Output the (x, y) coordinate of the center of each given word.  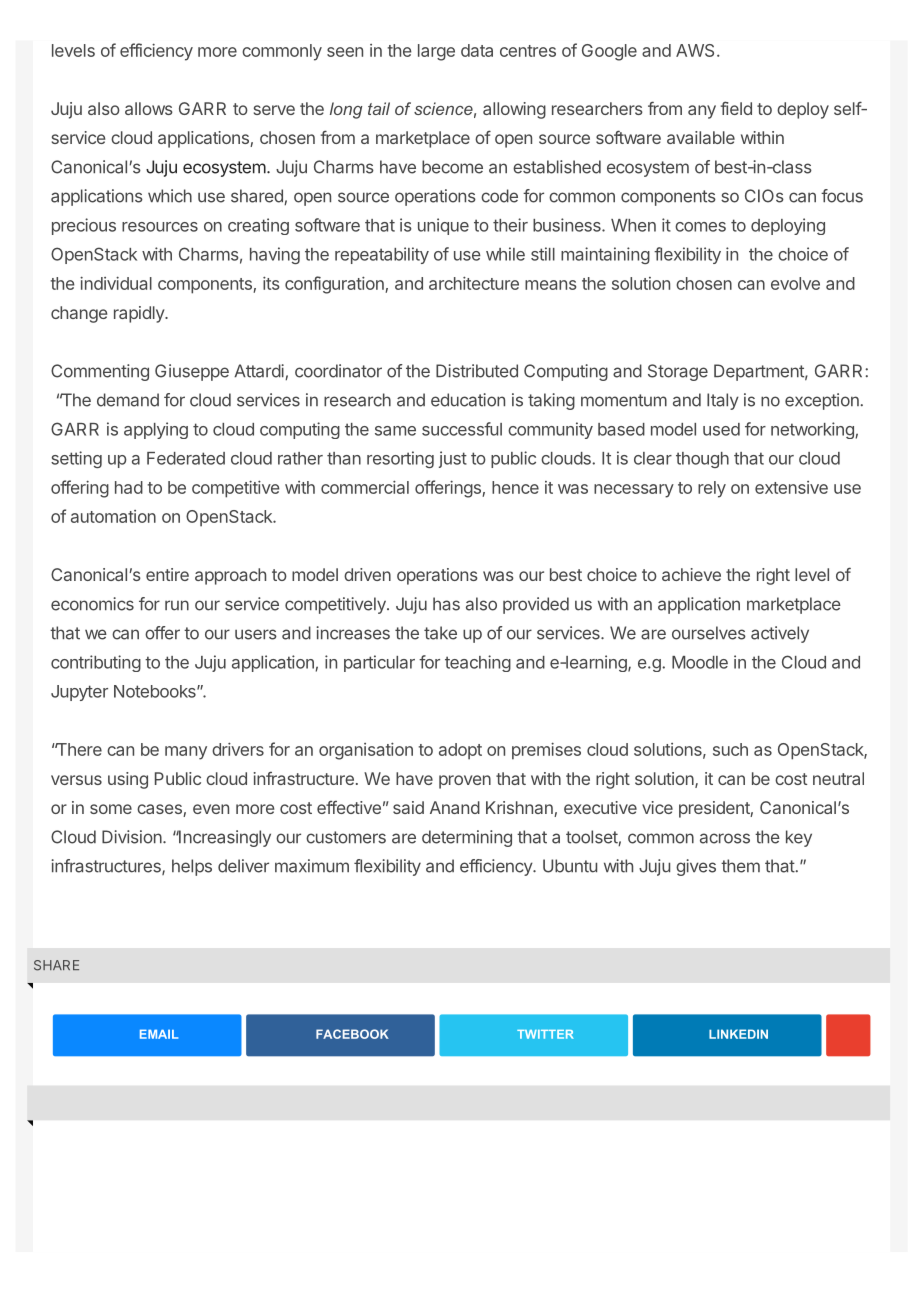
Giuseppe (192, 372)
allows (149, 108)
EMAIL (159, 1034)
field (736, 108)
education (468, 400)
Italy (723, 401)
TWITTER (545, 1034)
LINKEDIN (738, 1034)
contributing (96, 663)
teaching (478, 663)
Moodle (700, 662)
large (436, 52)
